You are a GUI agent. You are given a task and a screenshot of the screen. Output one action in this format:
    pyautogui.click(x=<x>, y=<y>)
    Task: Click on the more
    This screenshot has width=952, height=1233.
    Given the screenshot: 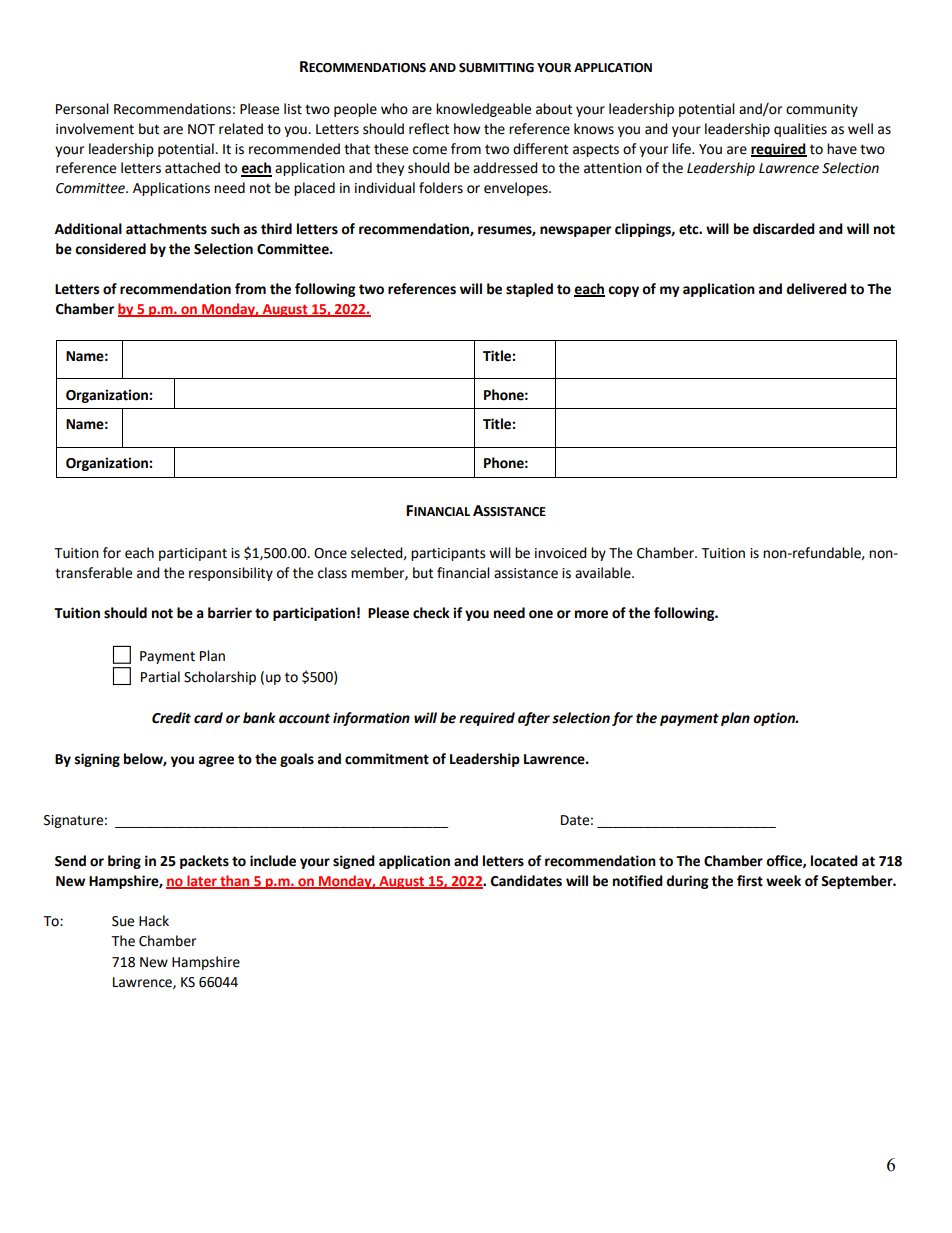 What is the action you would take?
    pyautogui.click(x=591, y=614)
